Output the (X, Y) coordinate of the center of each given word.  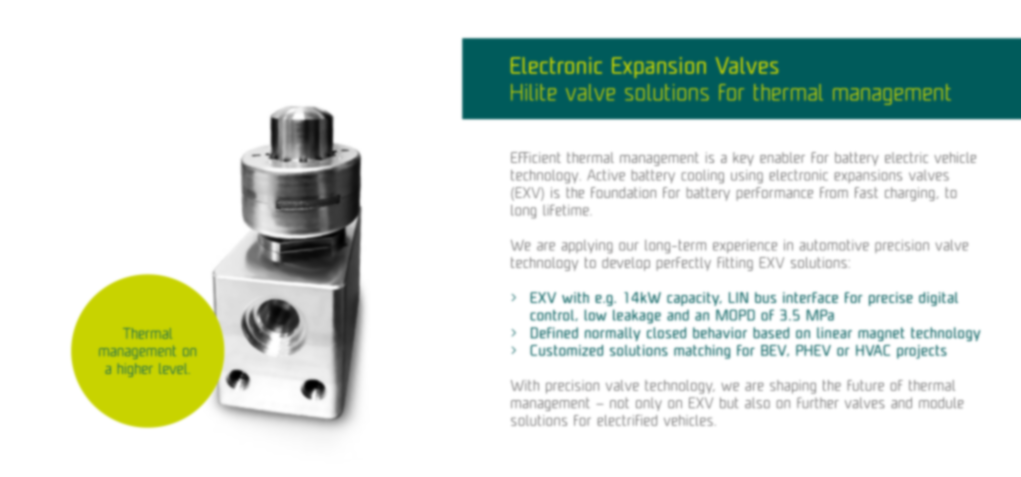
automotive (834, 245)
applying (587, 247)
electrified (627, 420)
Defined (554, 333)
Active (606, 175)
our (629, 246)
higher (135, 370)
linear (834, 333)
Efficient (536, 157)
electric (906, 157)
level (174, 369)
